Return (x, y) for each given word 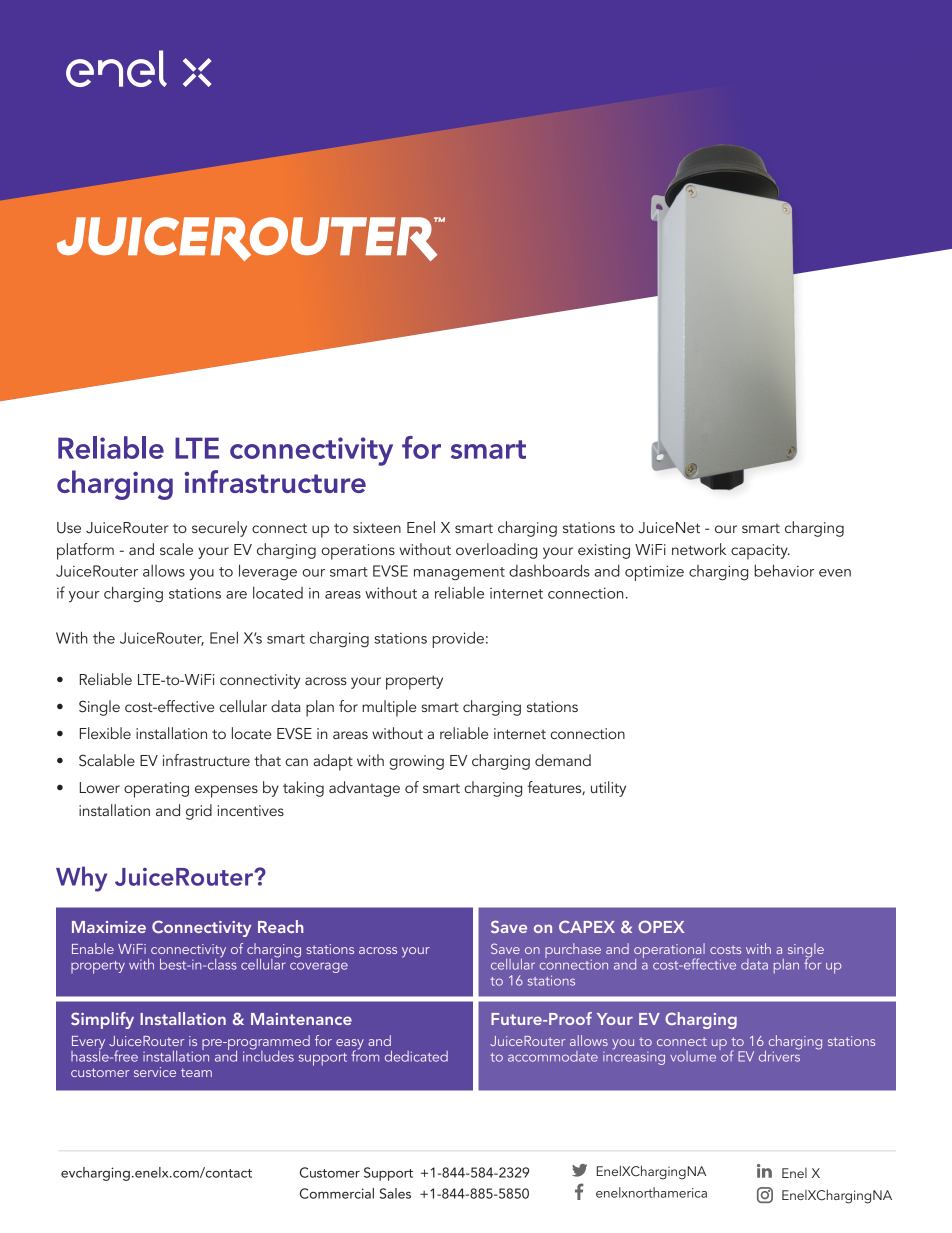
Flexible (105, 733)
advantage (364, 789)
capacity (760, 552)
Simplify (102, 1020)
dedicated (416, 1056)
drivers (780, 1055)
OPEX (661, 926)
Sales (395, 1193)
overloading (496, 551)
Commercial (337, 1193)
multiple (389, 708)
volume (693, 1056)
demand (563, 760)
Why (81, 879)
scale (176, 549)
